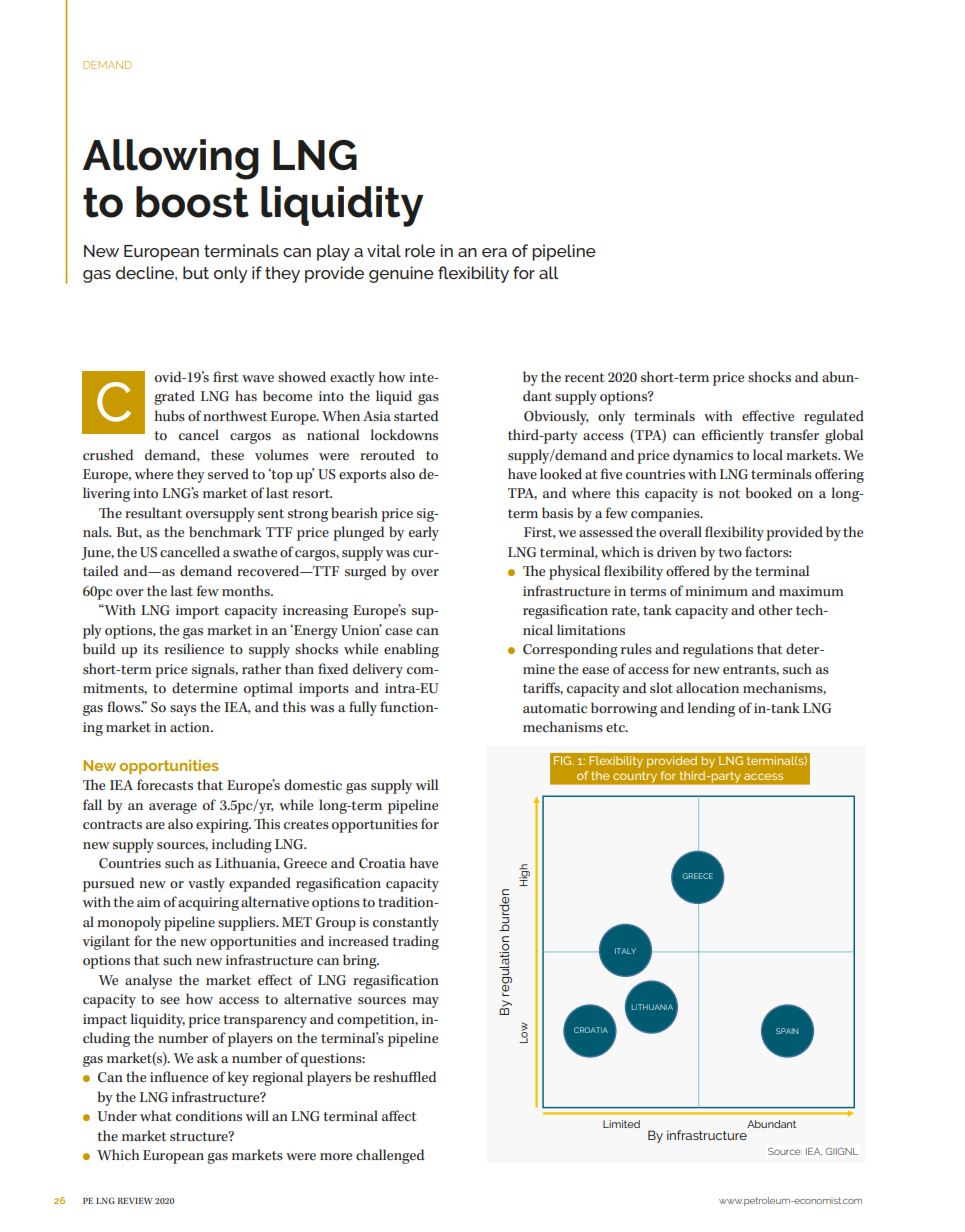 This screenshot has height=1232, width=965. What do you see at coordinates (787, 1031) in the screenshot?
I see `SPAIN` at bounding box center [787, 1031].
